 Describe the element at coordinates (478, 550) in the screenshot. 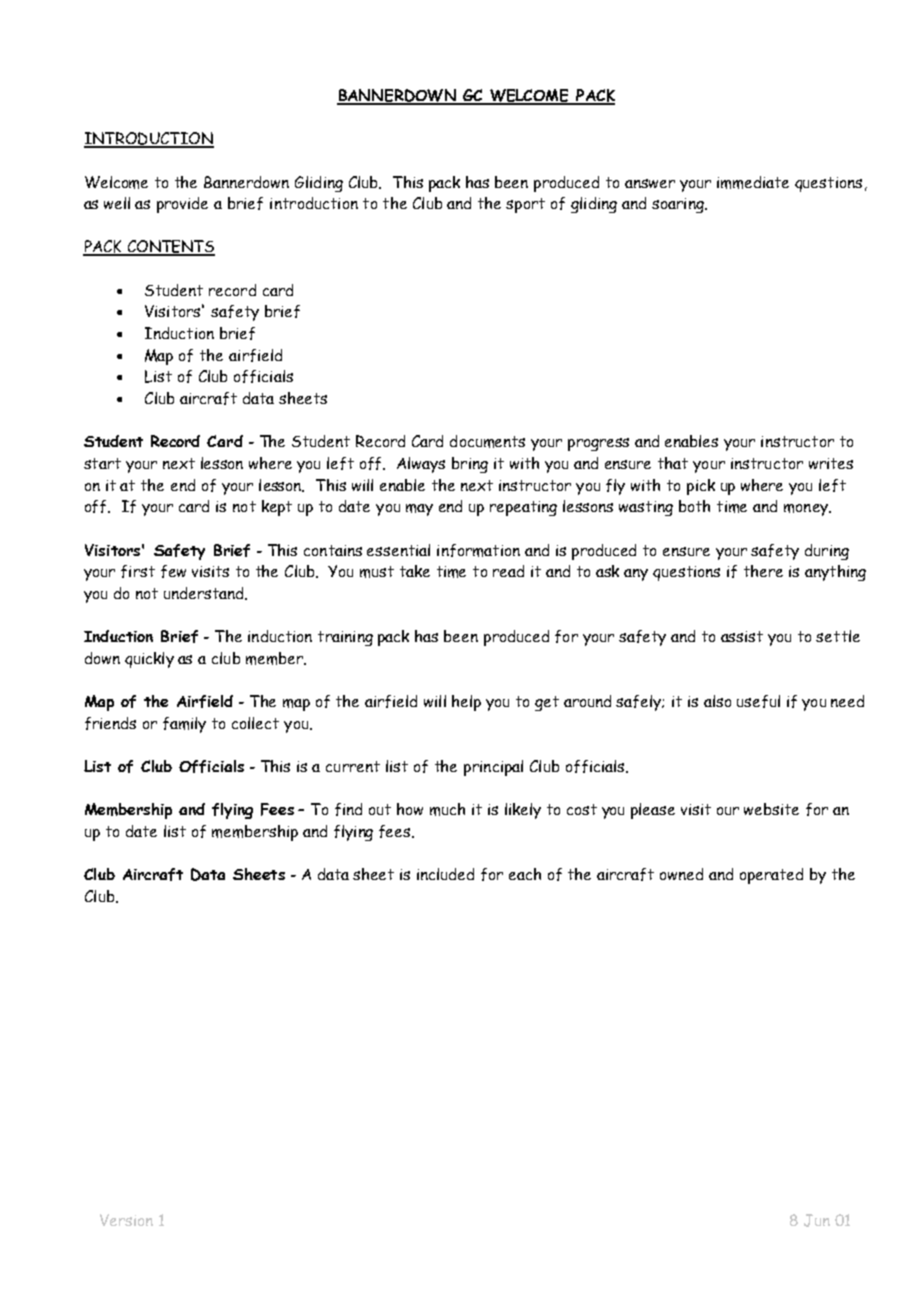

I see `information` at that location.
